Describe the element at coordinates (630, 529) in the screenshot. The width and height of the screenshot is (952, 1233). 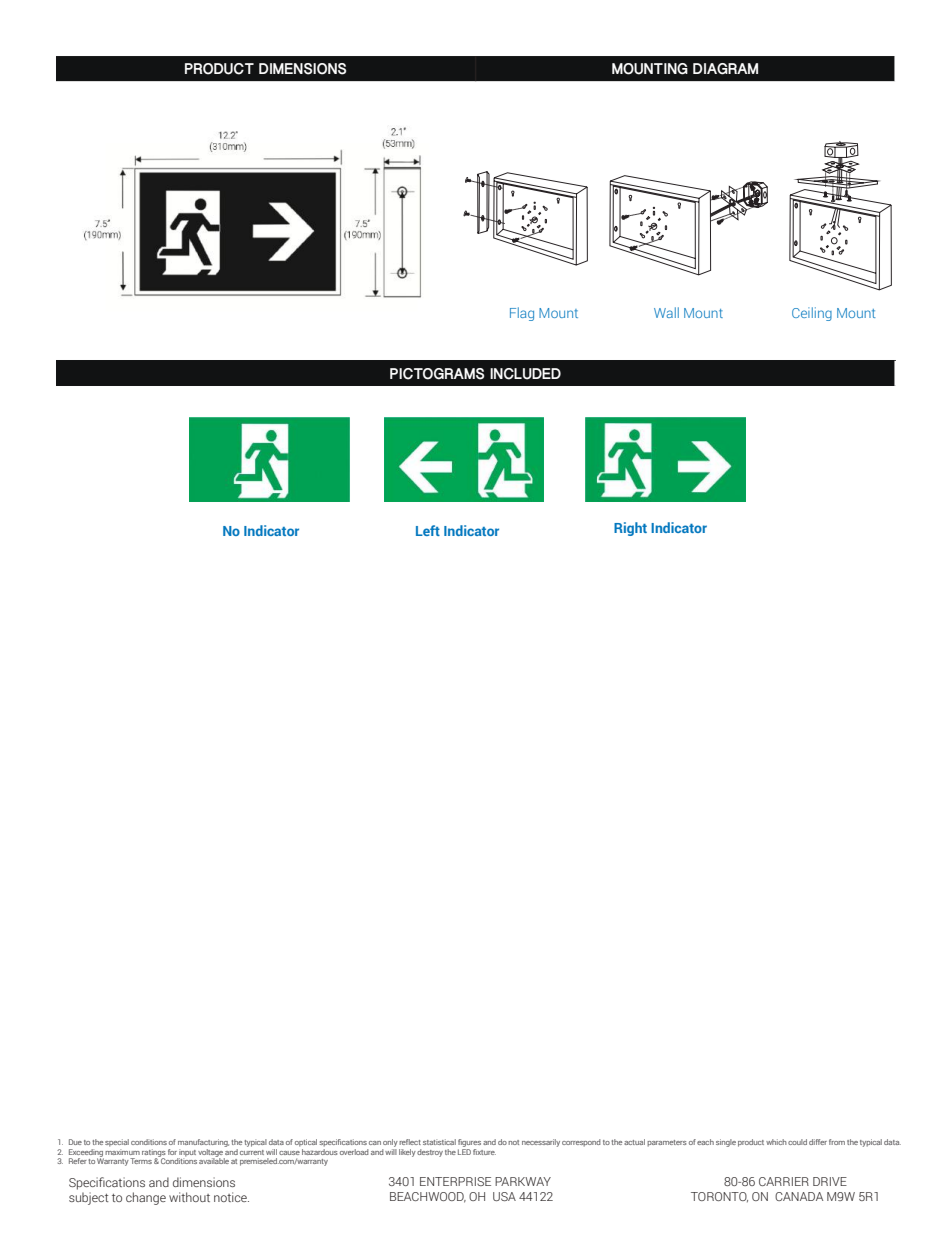
I see `Right` at that location.
